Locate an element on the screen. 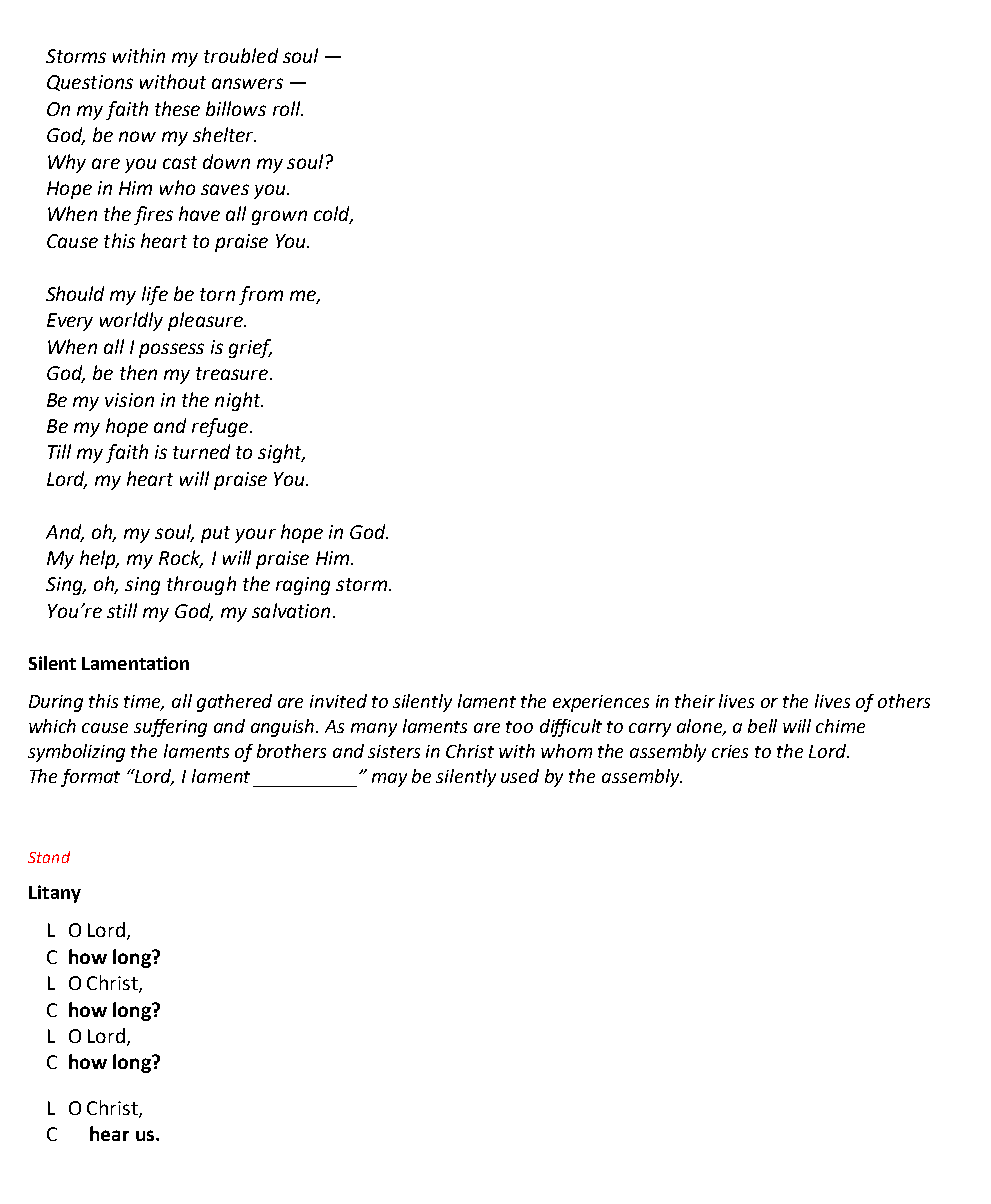 Image resolution: width=991 pixels, height=1204 pixels. cold is located at coordinates (333, 215).
